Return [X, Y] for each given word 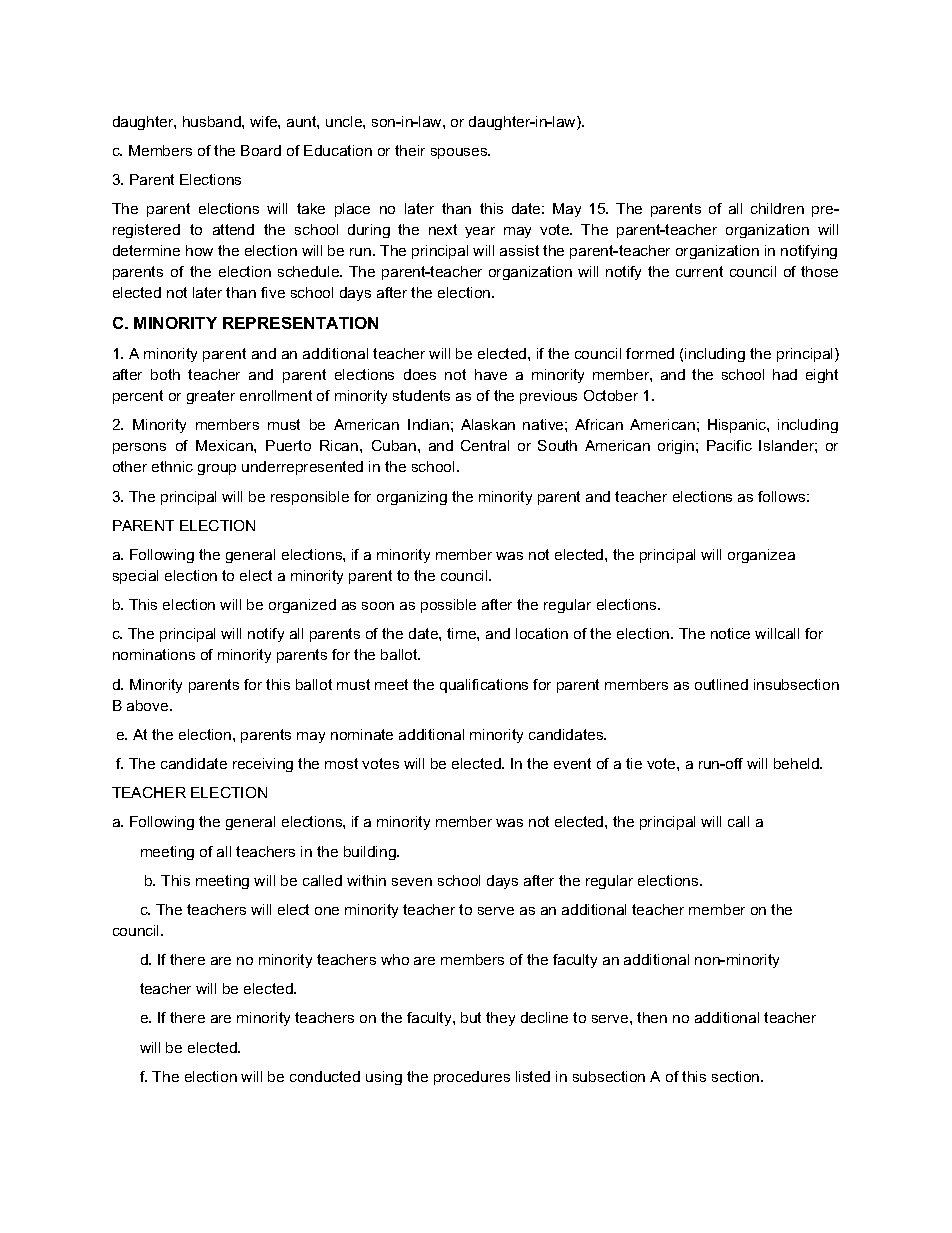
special [135, 577]
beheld [797, 763]
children [777, 208]
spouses [460, 153]
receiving [263, 765]
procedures [472, 1078]
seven [412, 882]
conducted [325, 1076]
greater [211, 397]
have [491, 374]
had [785, 374]
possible [448, 606]
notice [730, 633]
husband [213, 121]
